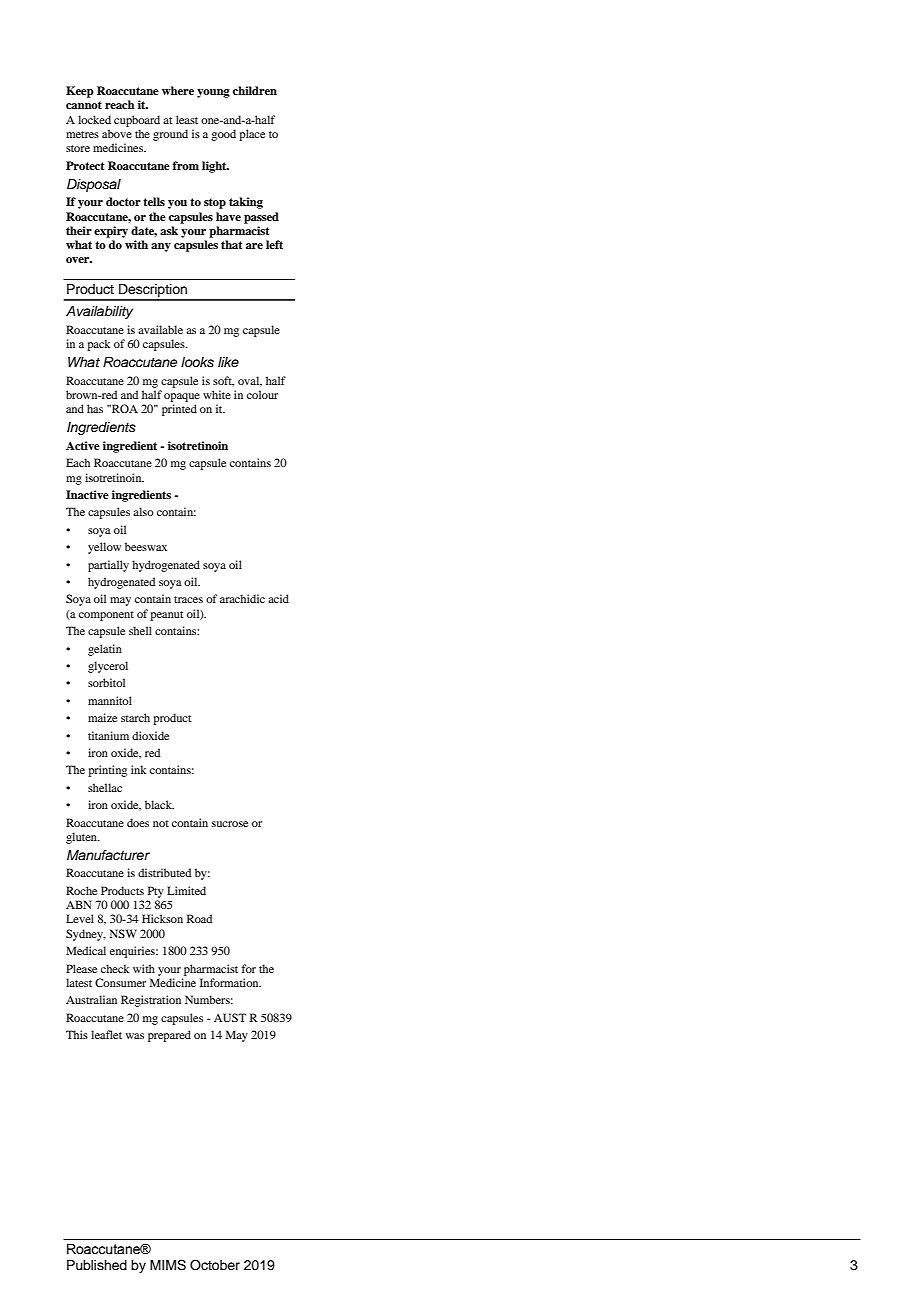 This document has height=1308, width=924. What do you see at coordinates (95, 408) in the document?
I see `has` at bounding box center [95, 408].
